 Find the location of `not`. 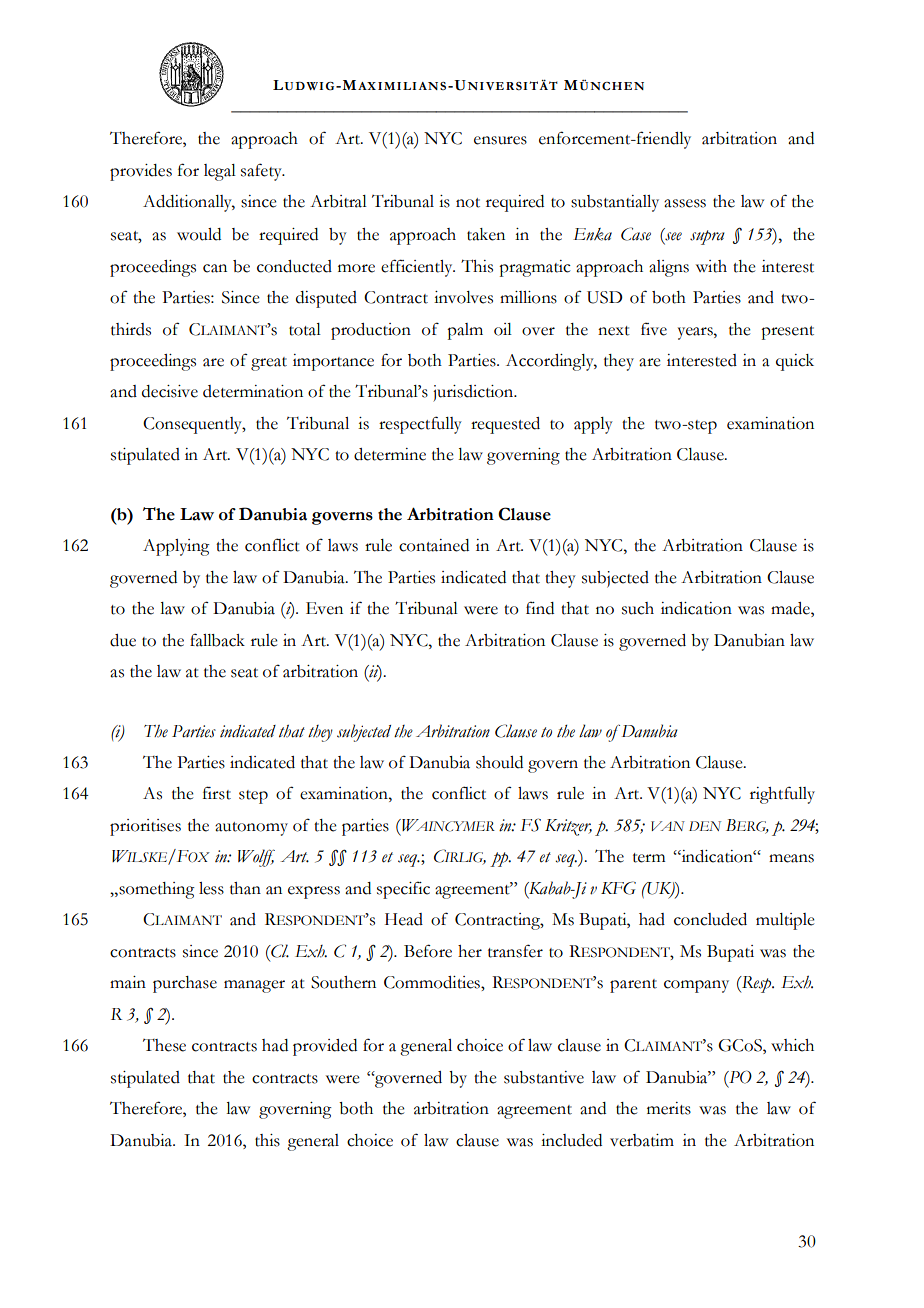

not is located at coordinates (468, 203).
